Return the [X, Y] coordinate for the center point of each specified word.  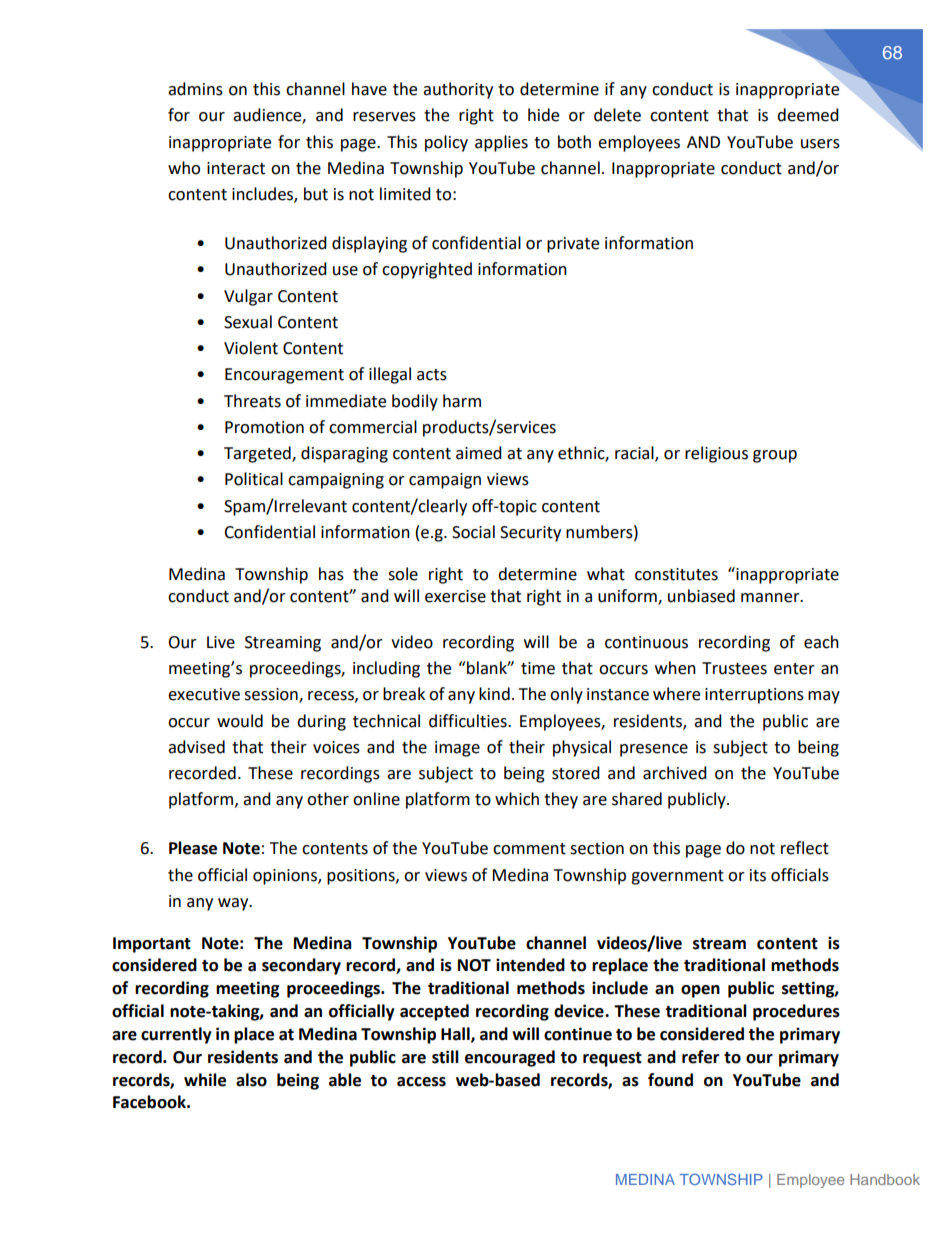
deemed [808, 115]
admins [195, 89]
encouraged [510, 1058]
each [821, 642]
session [272, 695]
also [251, 1080]
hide [543, 115]
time [538, 668]
